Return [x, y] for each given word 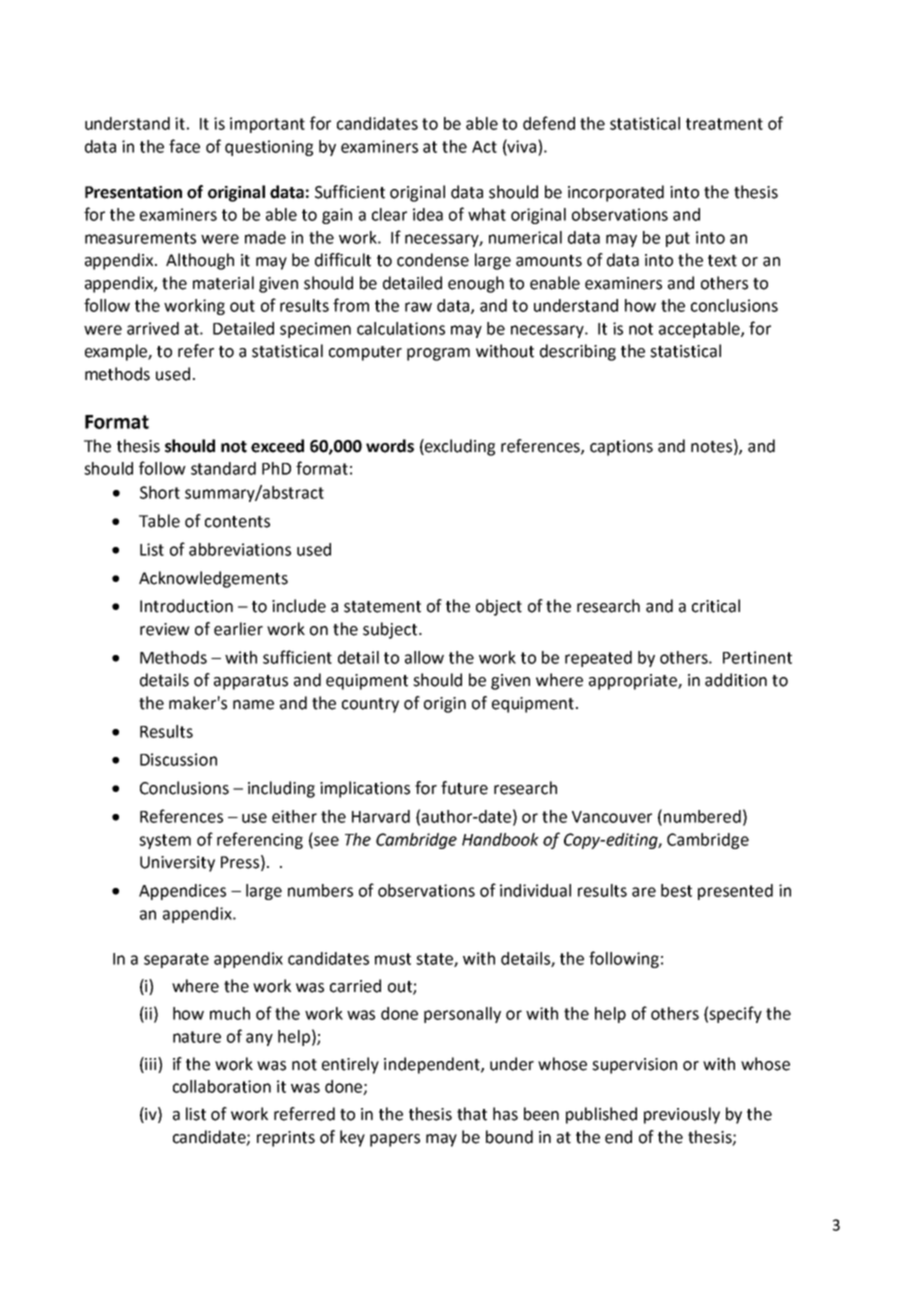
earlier [238, 629]
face [184, 146]
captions [621, 448]
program [438, 354]
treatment [724, 124]
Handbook [500, 839]
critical [716, 606]
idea [428, 214]
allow [424, 657]
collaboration [222, 1086]
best [676, 890]
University [177, 864]
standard [223, 468]
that [472, 1114]
